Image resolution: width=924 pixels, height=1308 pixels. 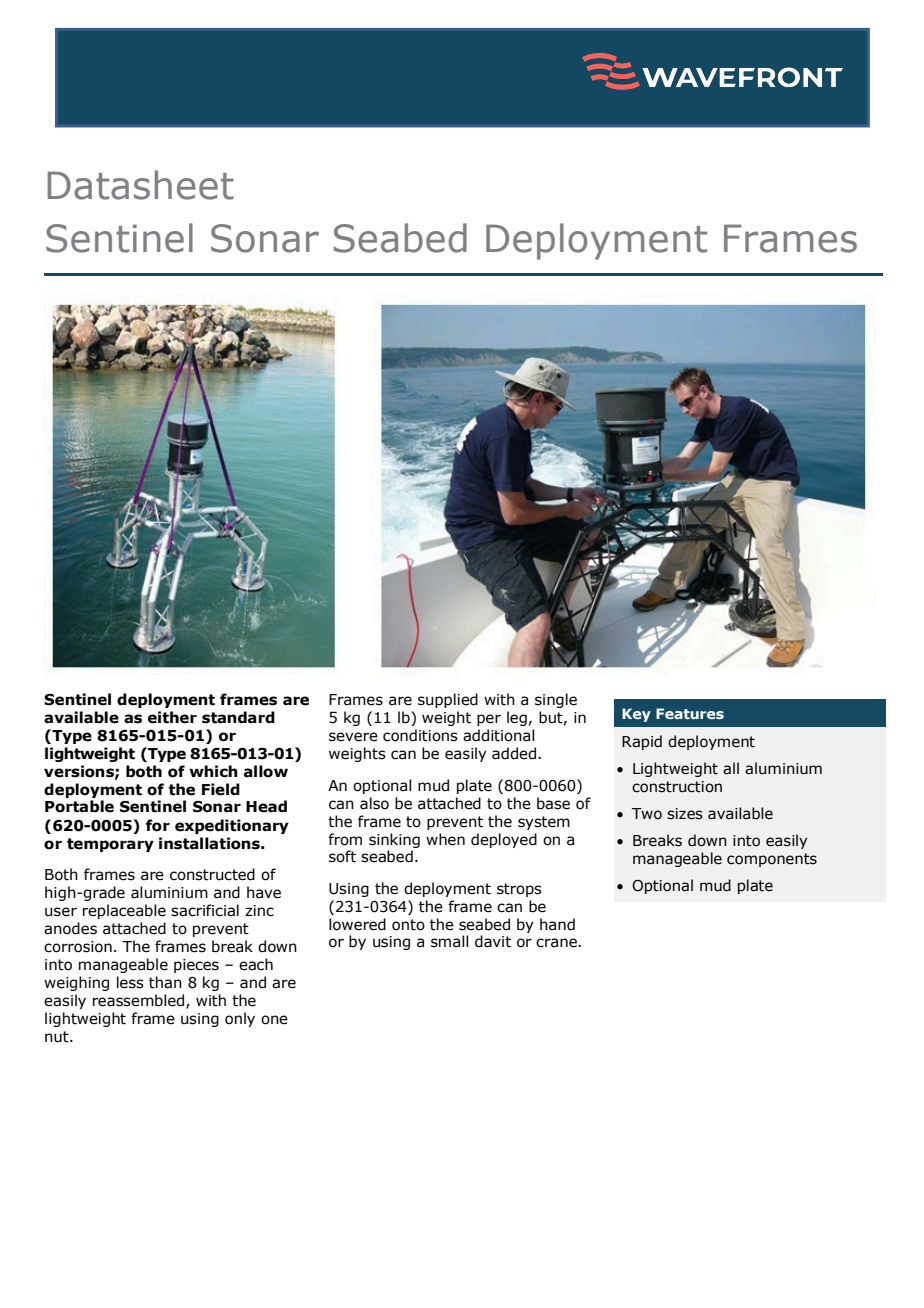 I want to click on single, so click(x=556, y=700).
